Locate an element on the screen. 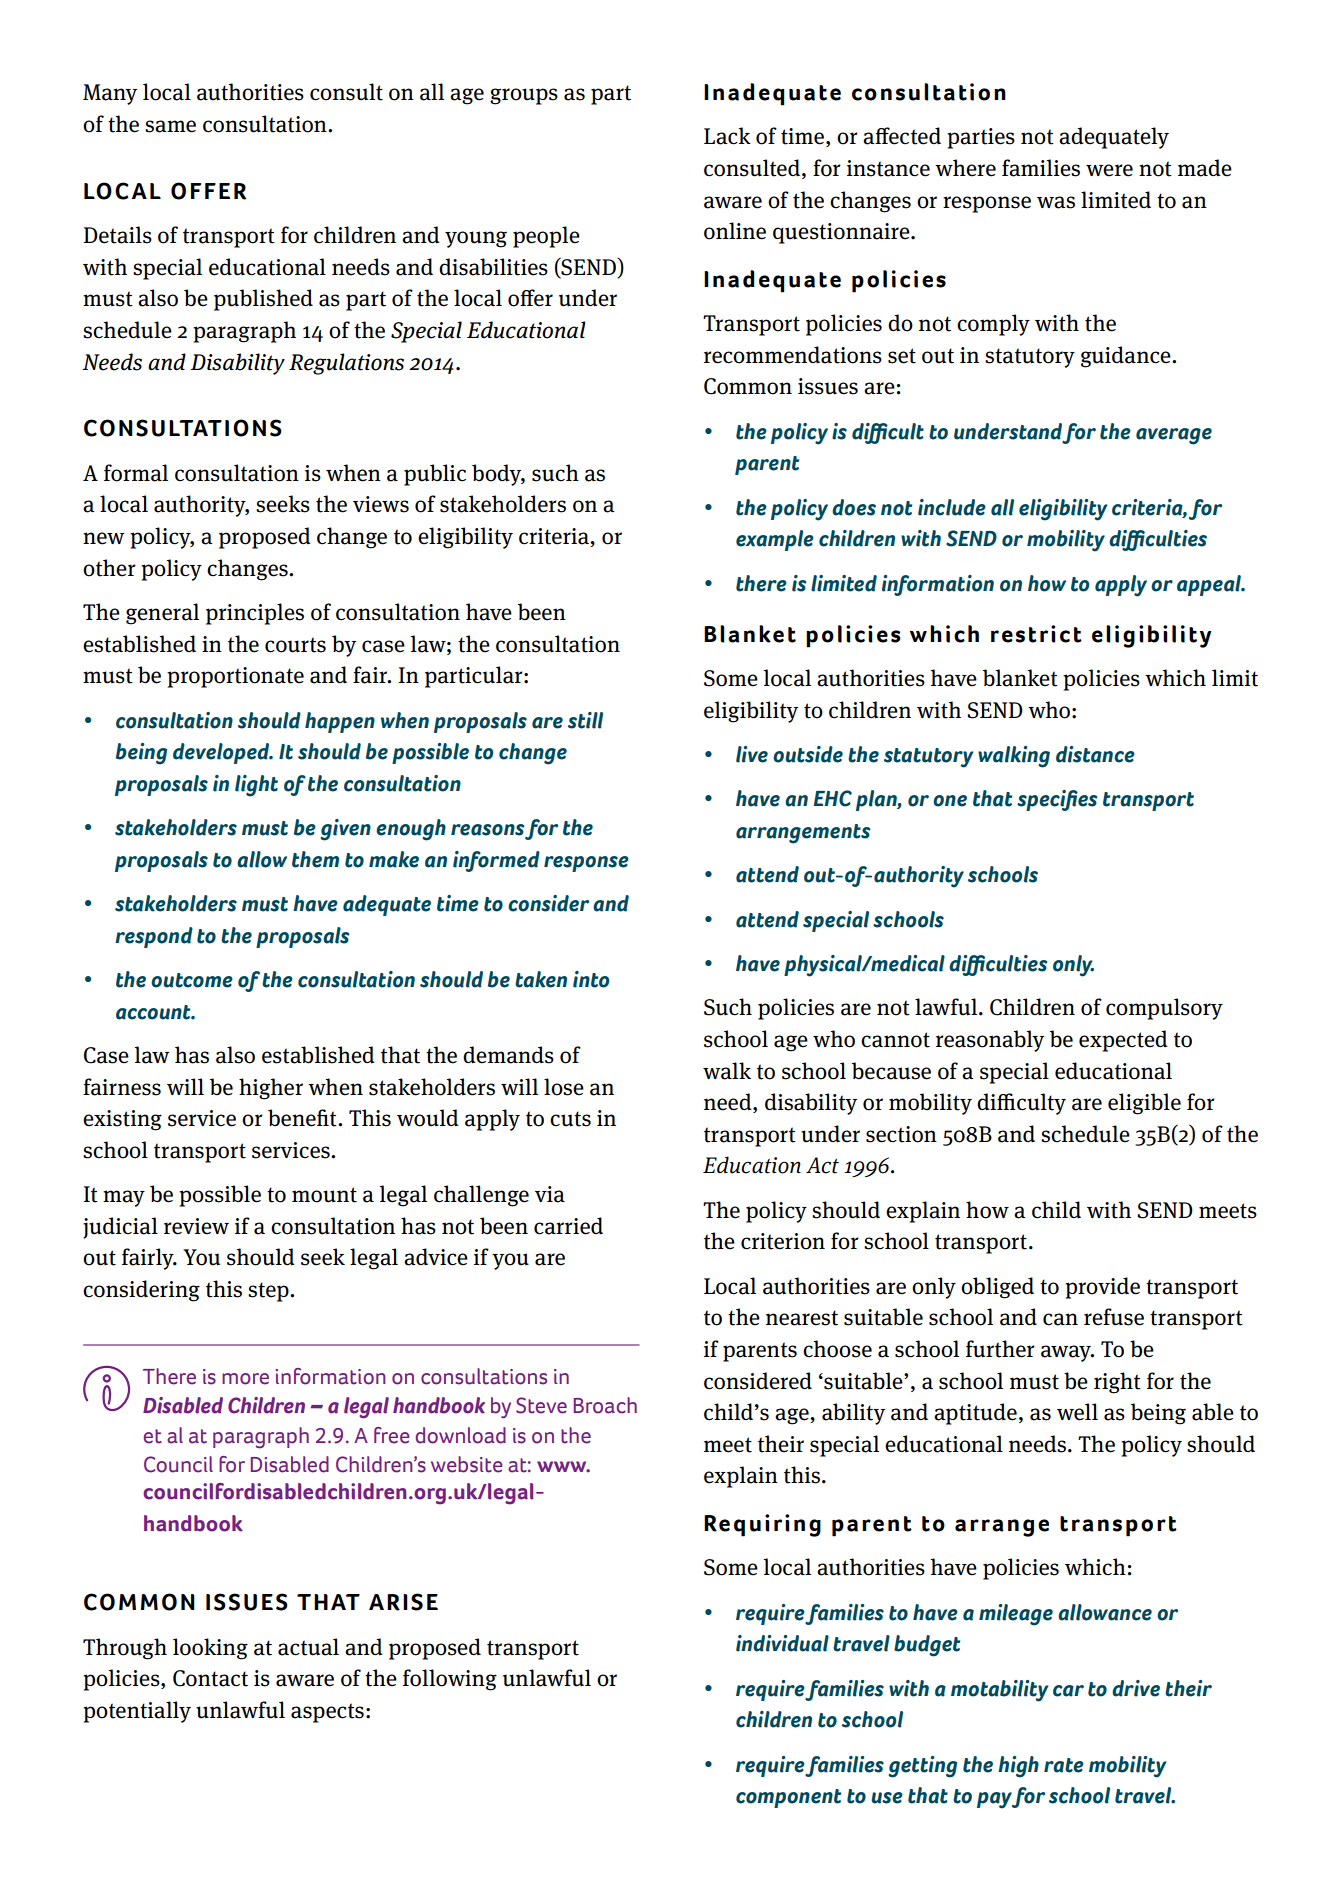 This screenshot has width=1343, height=1900. were is located at coordinates (1109, 170).
